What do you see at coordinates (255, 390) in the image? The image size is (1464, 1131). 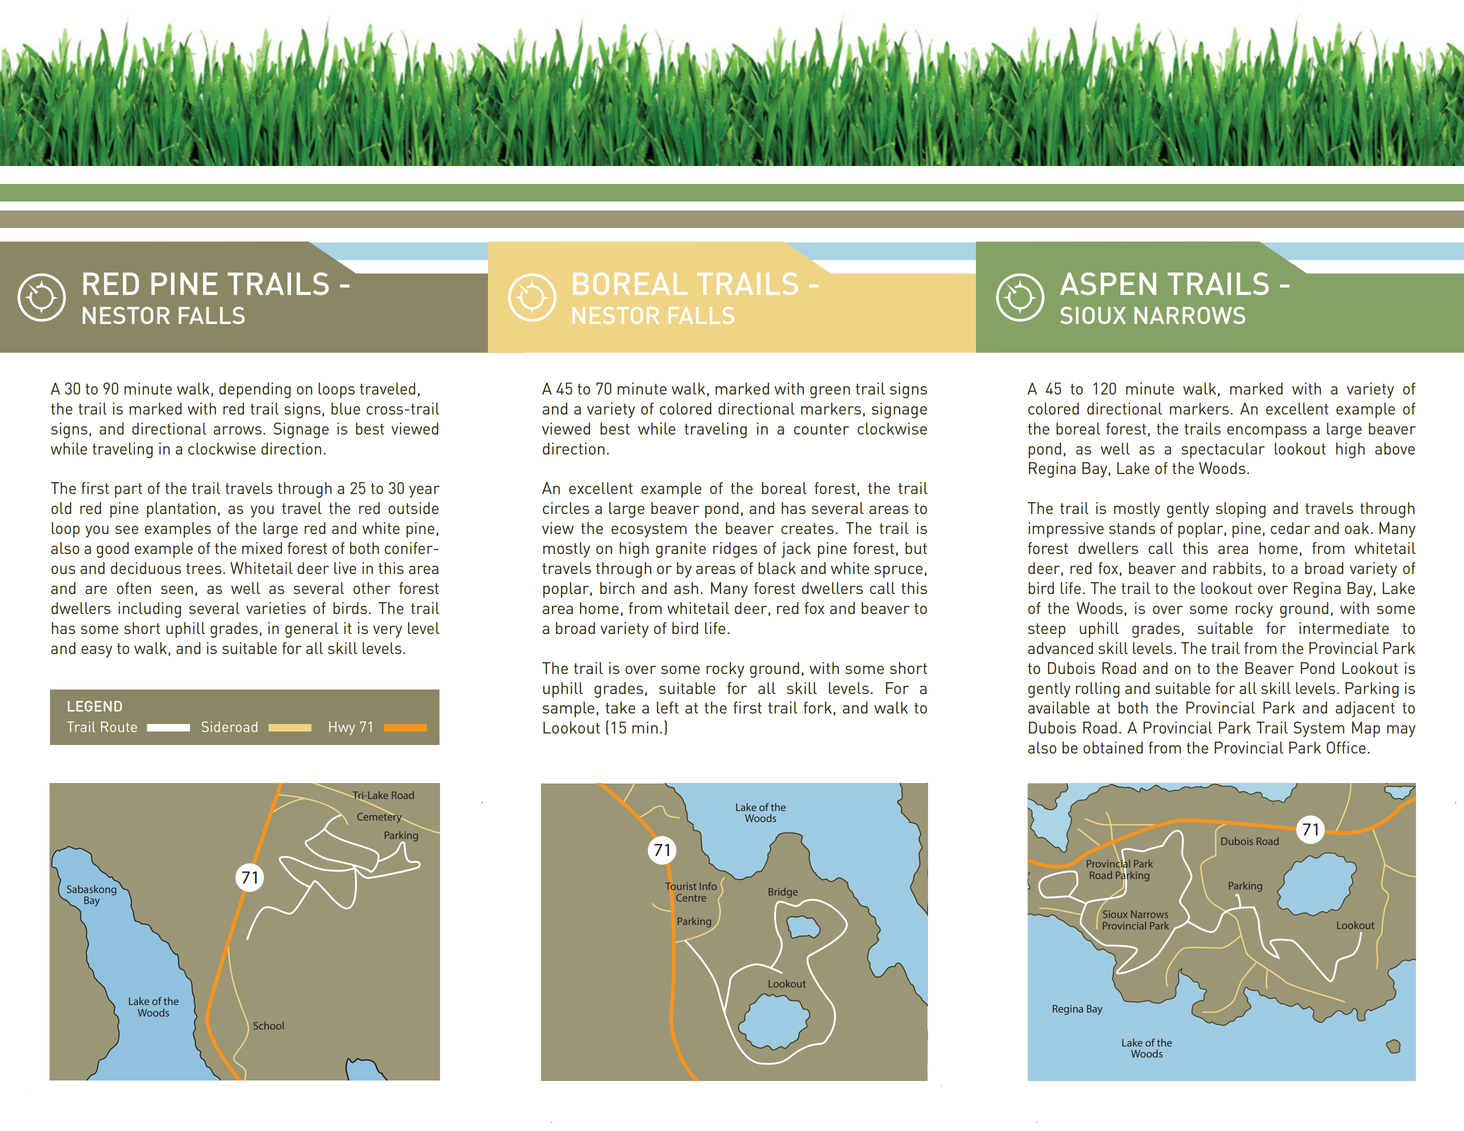 I see `depending` at bounding box center [255, 390].
